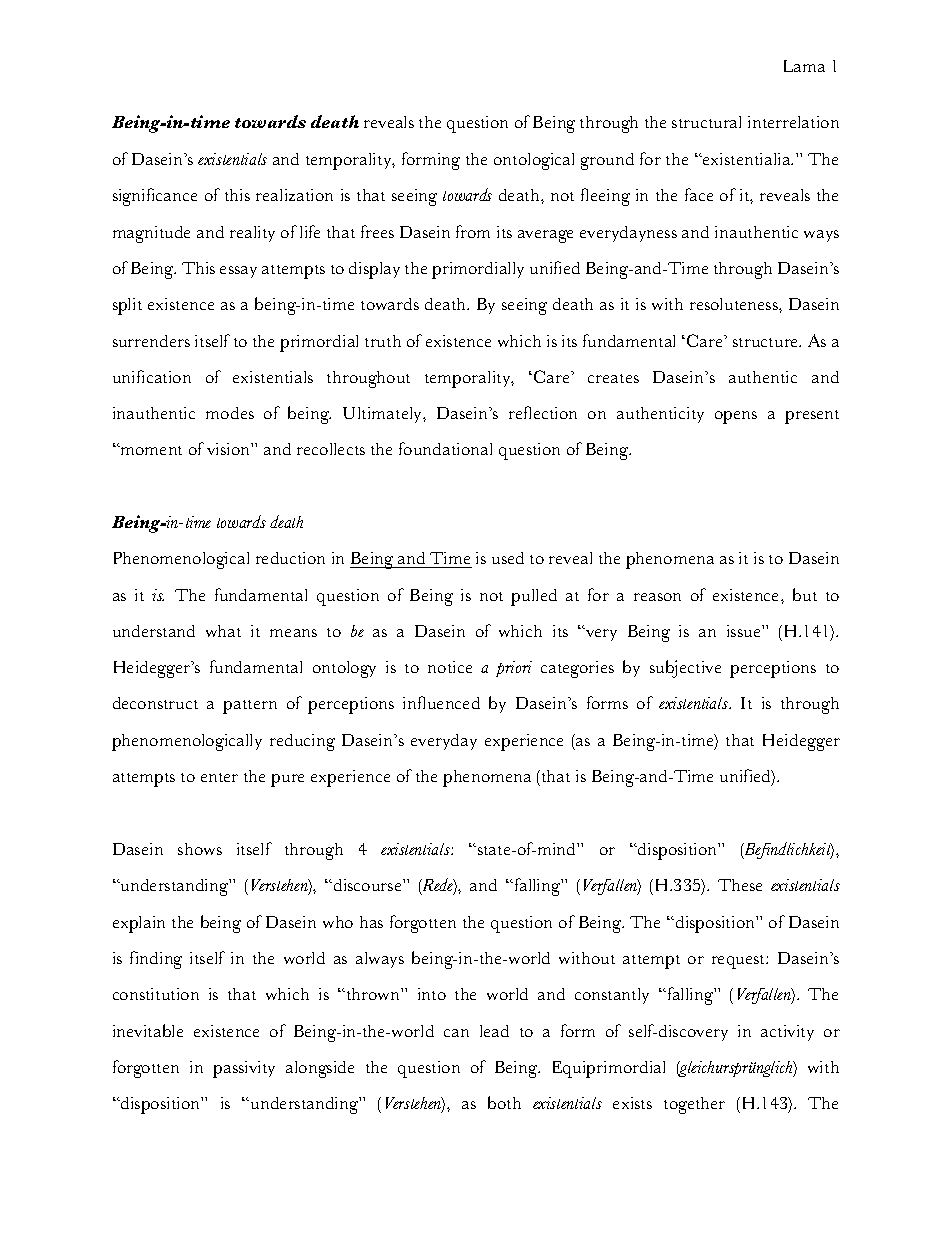  Describe the element at coordinates (767, 342) in the screenshot. I see `structure` at that location.
